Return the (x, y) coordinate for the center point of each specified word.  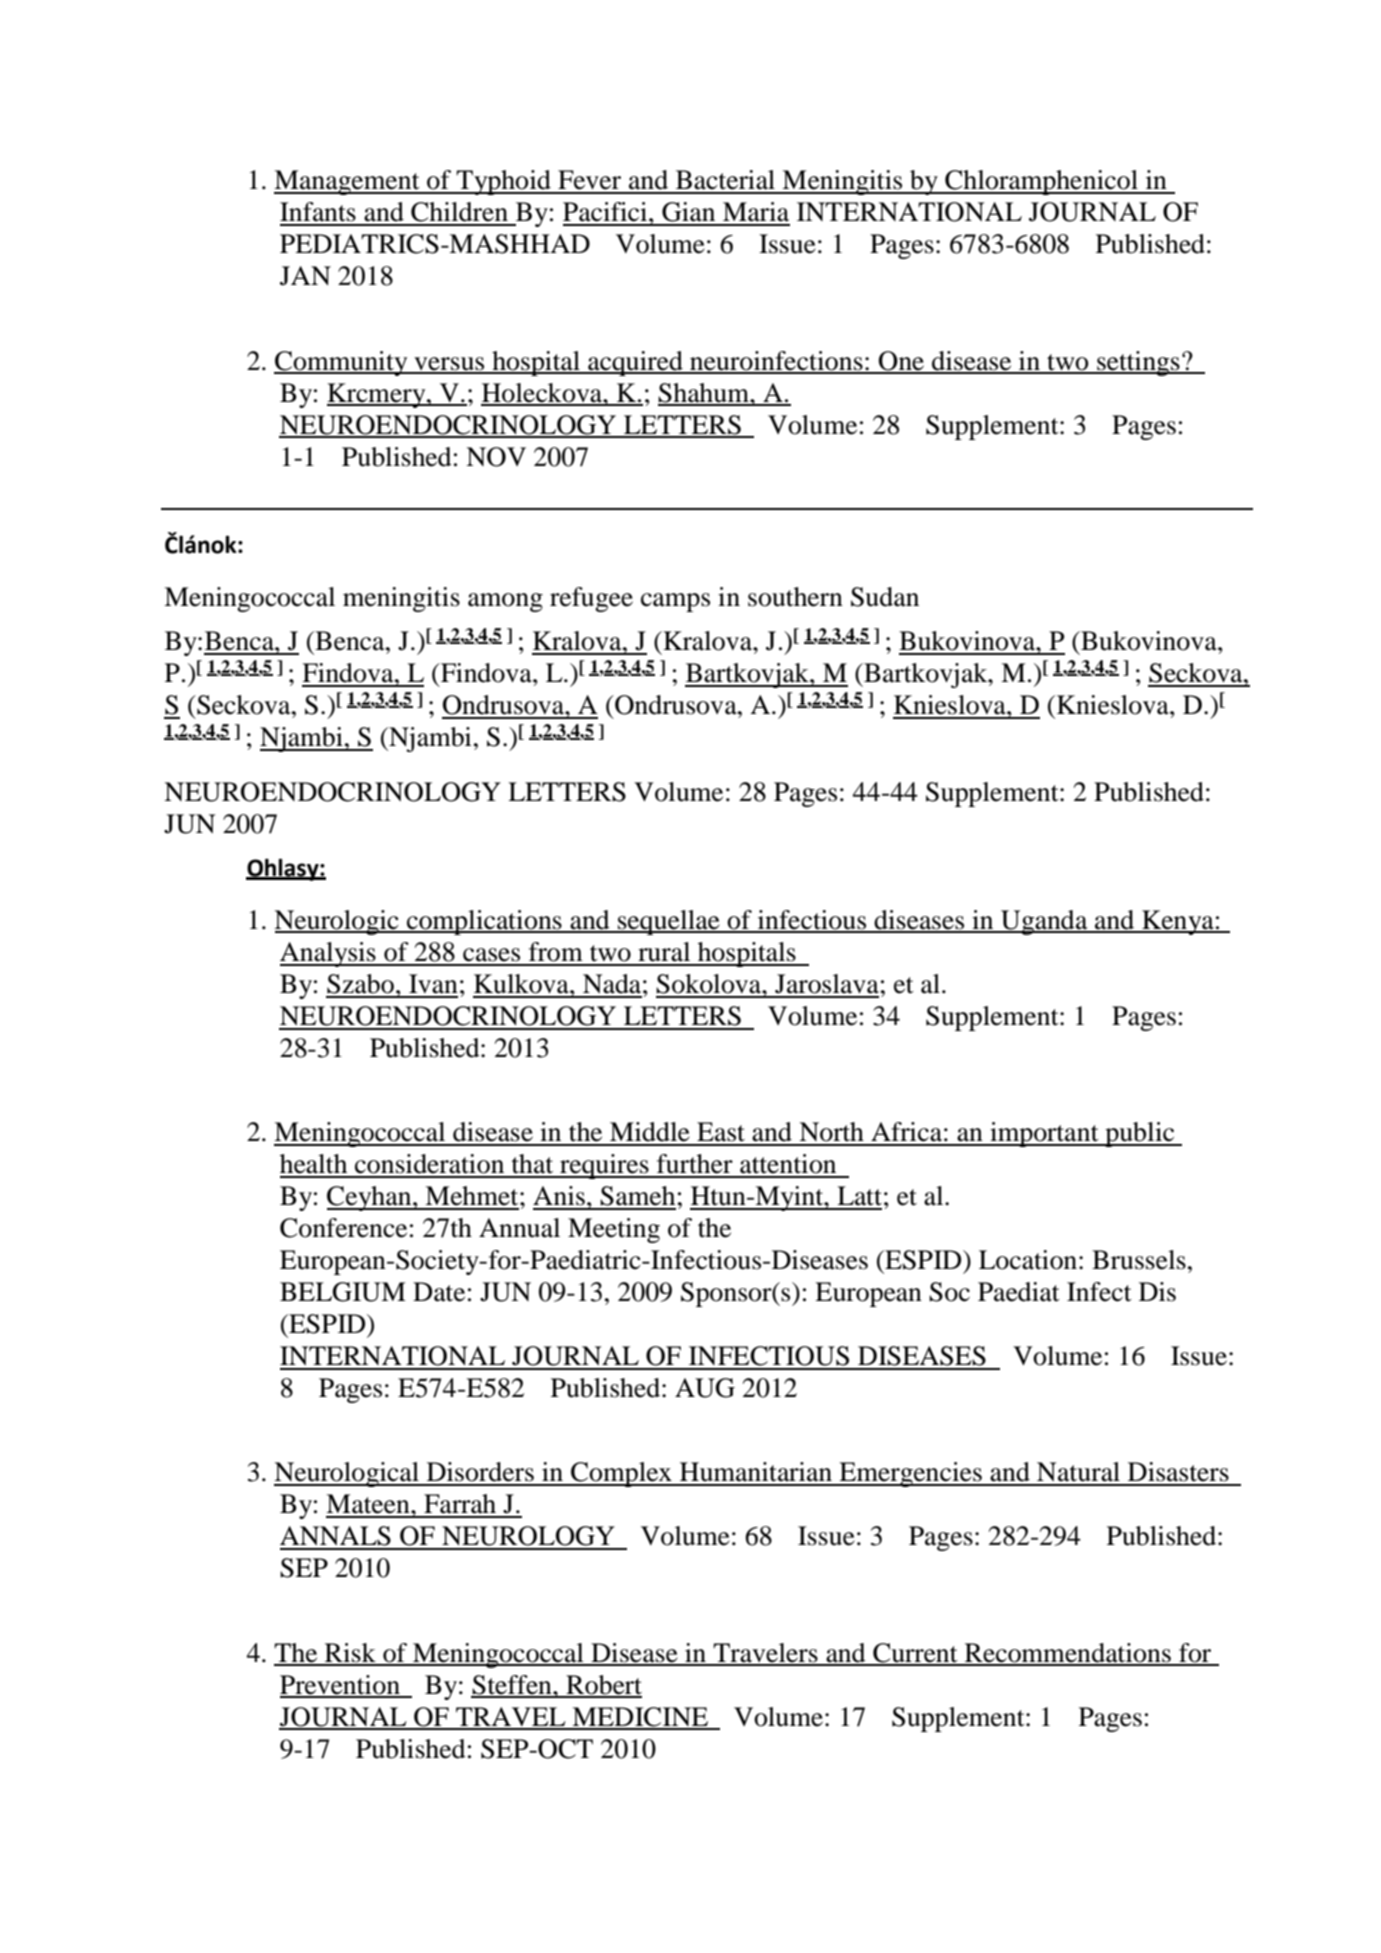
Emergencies (910, 1474)
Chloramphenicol (1041, 182)
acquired (635, 363)
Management (348, 182)
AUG (705, 1388)
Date (439, 1292)
